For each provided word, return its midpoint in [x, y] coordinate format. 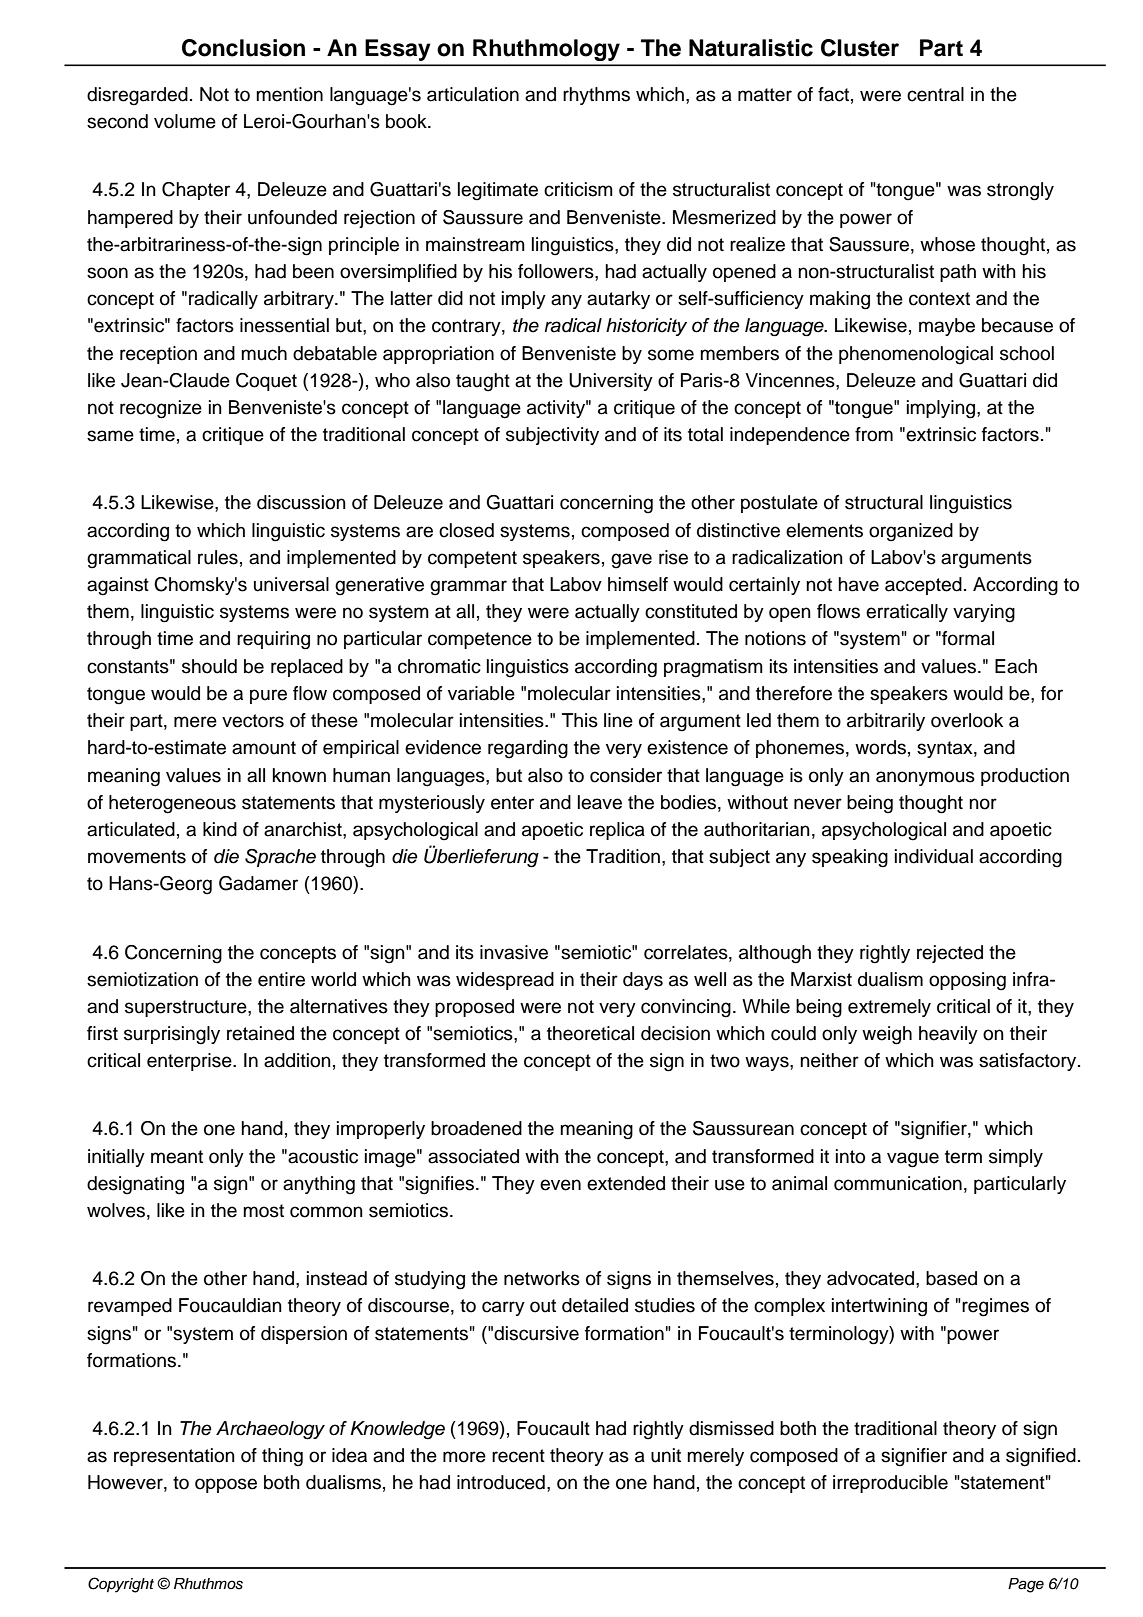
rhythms [596, 96]
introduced [501, 1482]
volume [185, 121]
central [935, 94]
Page [1026, 1585]
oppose [226, 1485]
